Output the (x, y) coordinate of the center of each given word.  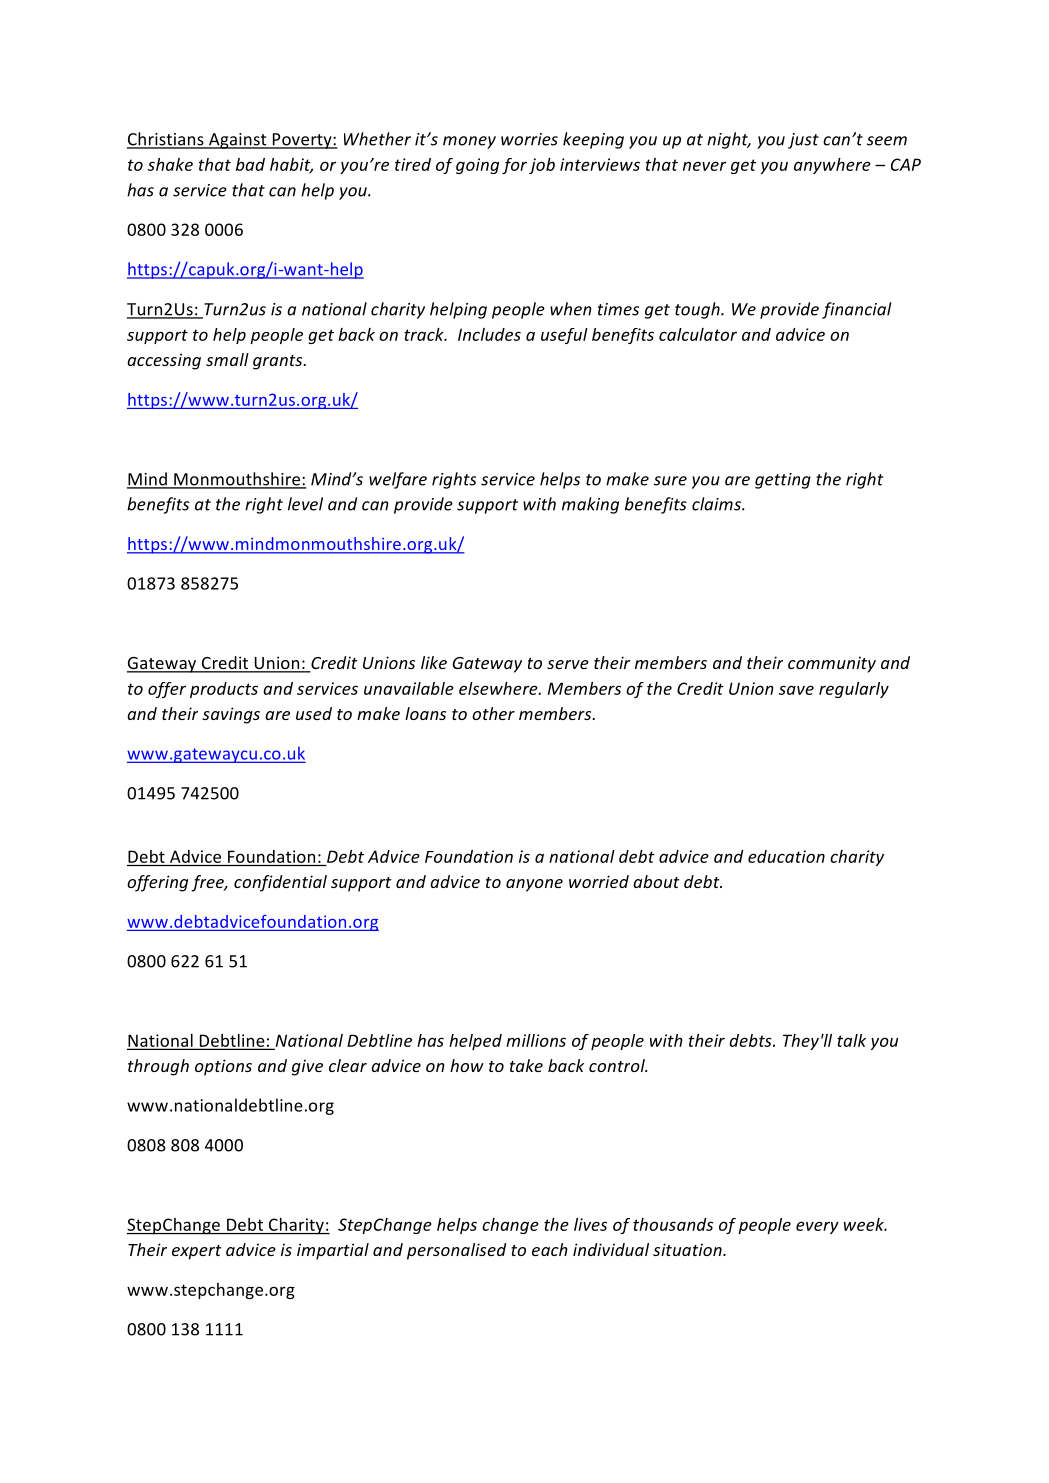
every (817, 1227)
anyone (534, 885)
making (590, 505)
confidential (280, 883)
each (550, 1249)
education (786, 856)
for (514, 166)
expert (197, 1252)
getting (783, 481)
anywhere (832, 166)
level (305, 504)
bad (250, 164)
